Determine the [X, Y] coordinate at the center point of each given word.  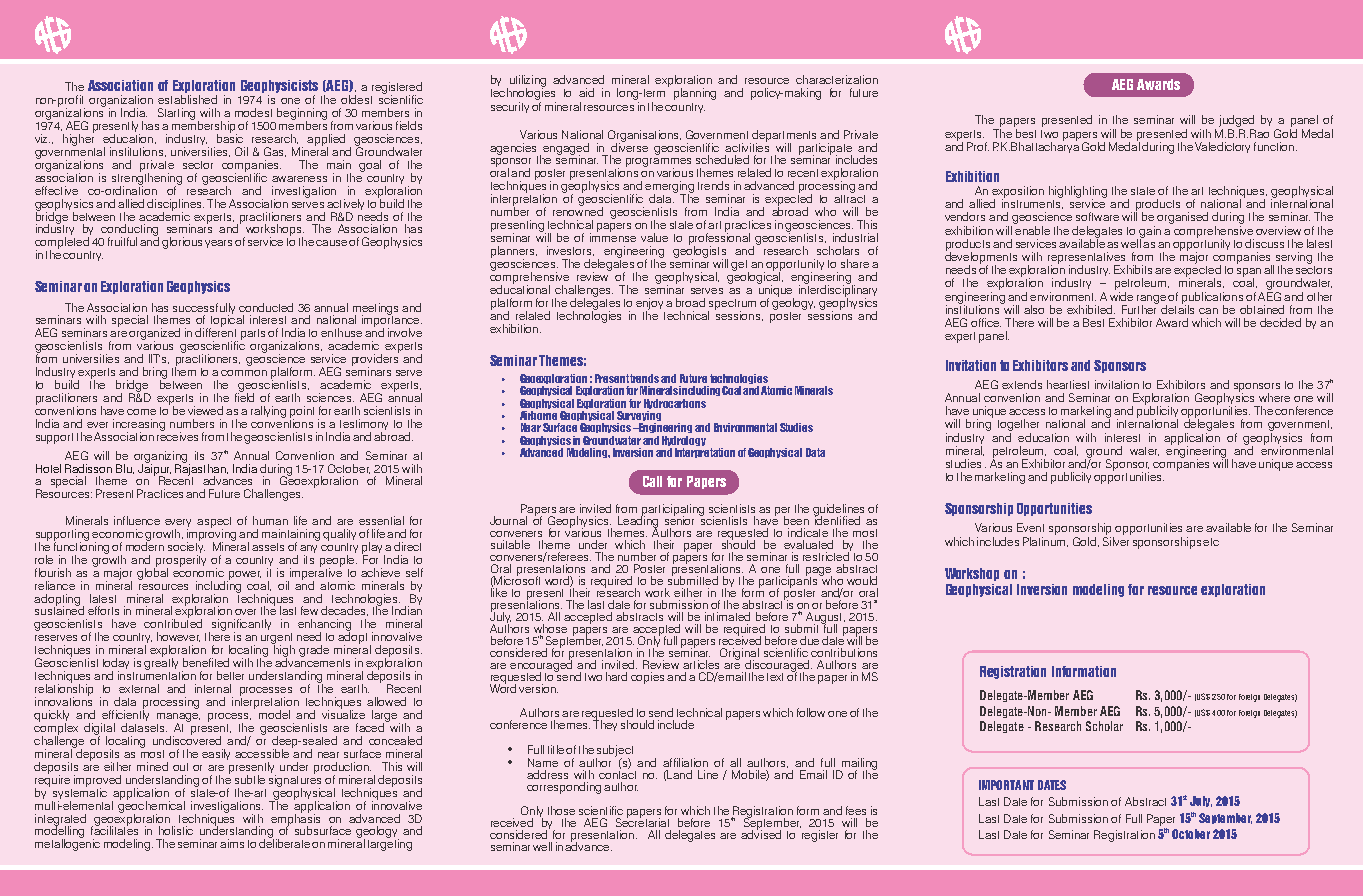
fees [856, 810]
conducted [266, 307]
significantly [241, 626]
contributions [844, 652]
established [187, 99]
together [1018, 425]
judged [1236, 121]
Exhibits [1133, 269]
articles [701, 664]
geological [754, 278]
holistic [176, 830]
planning [695, 94]
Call [652, 481]
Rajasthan [201, 469]
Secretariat [642, 821]
